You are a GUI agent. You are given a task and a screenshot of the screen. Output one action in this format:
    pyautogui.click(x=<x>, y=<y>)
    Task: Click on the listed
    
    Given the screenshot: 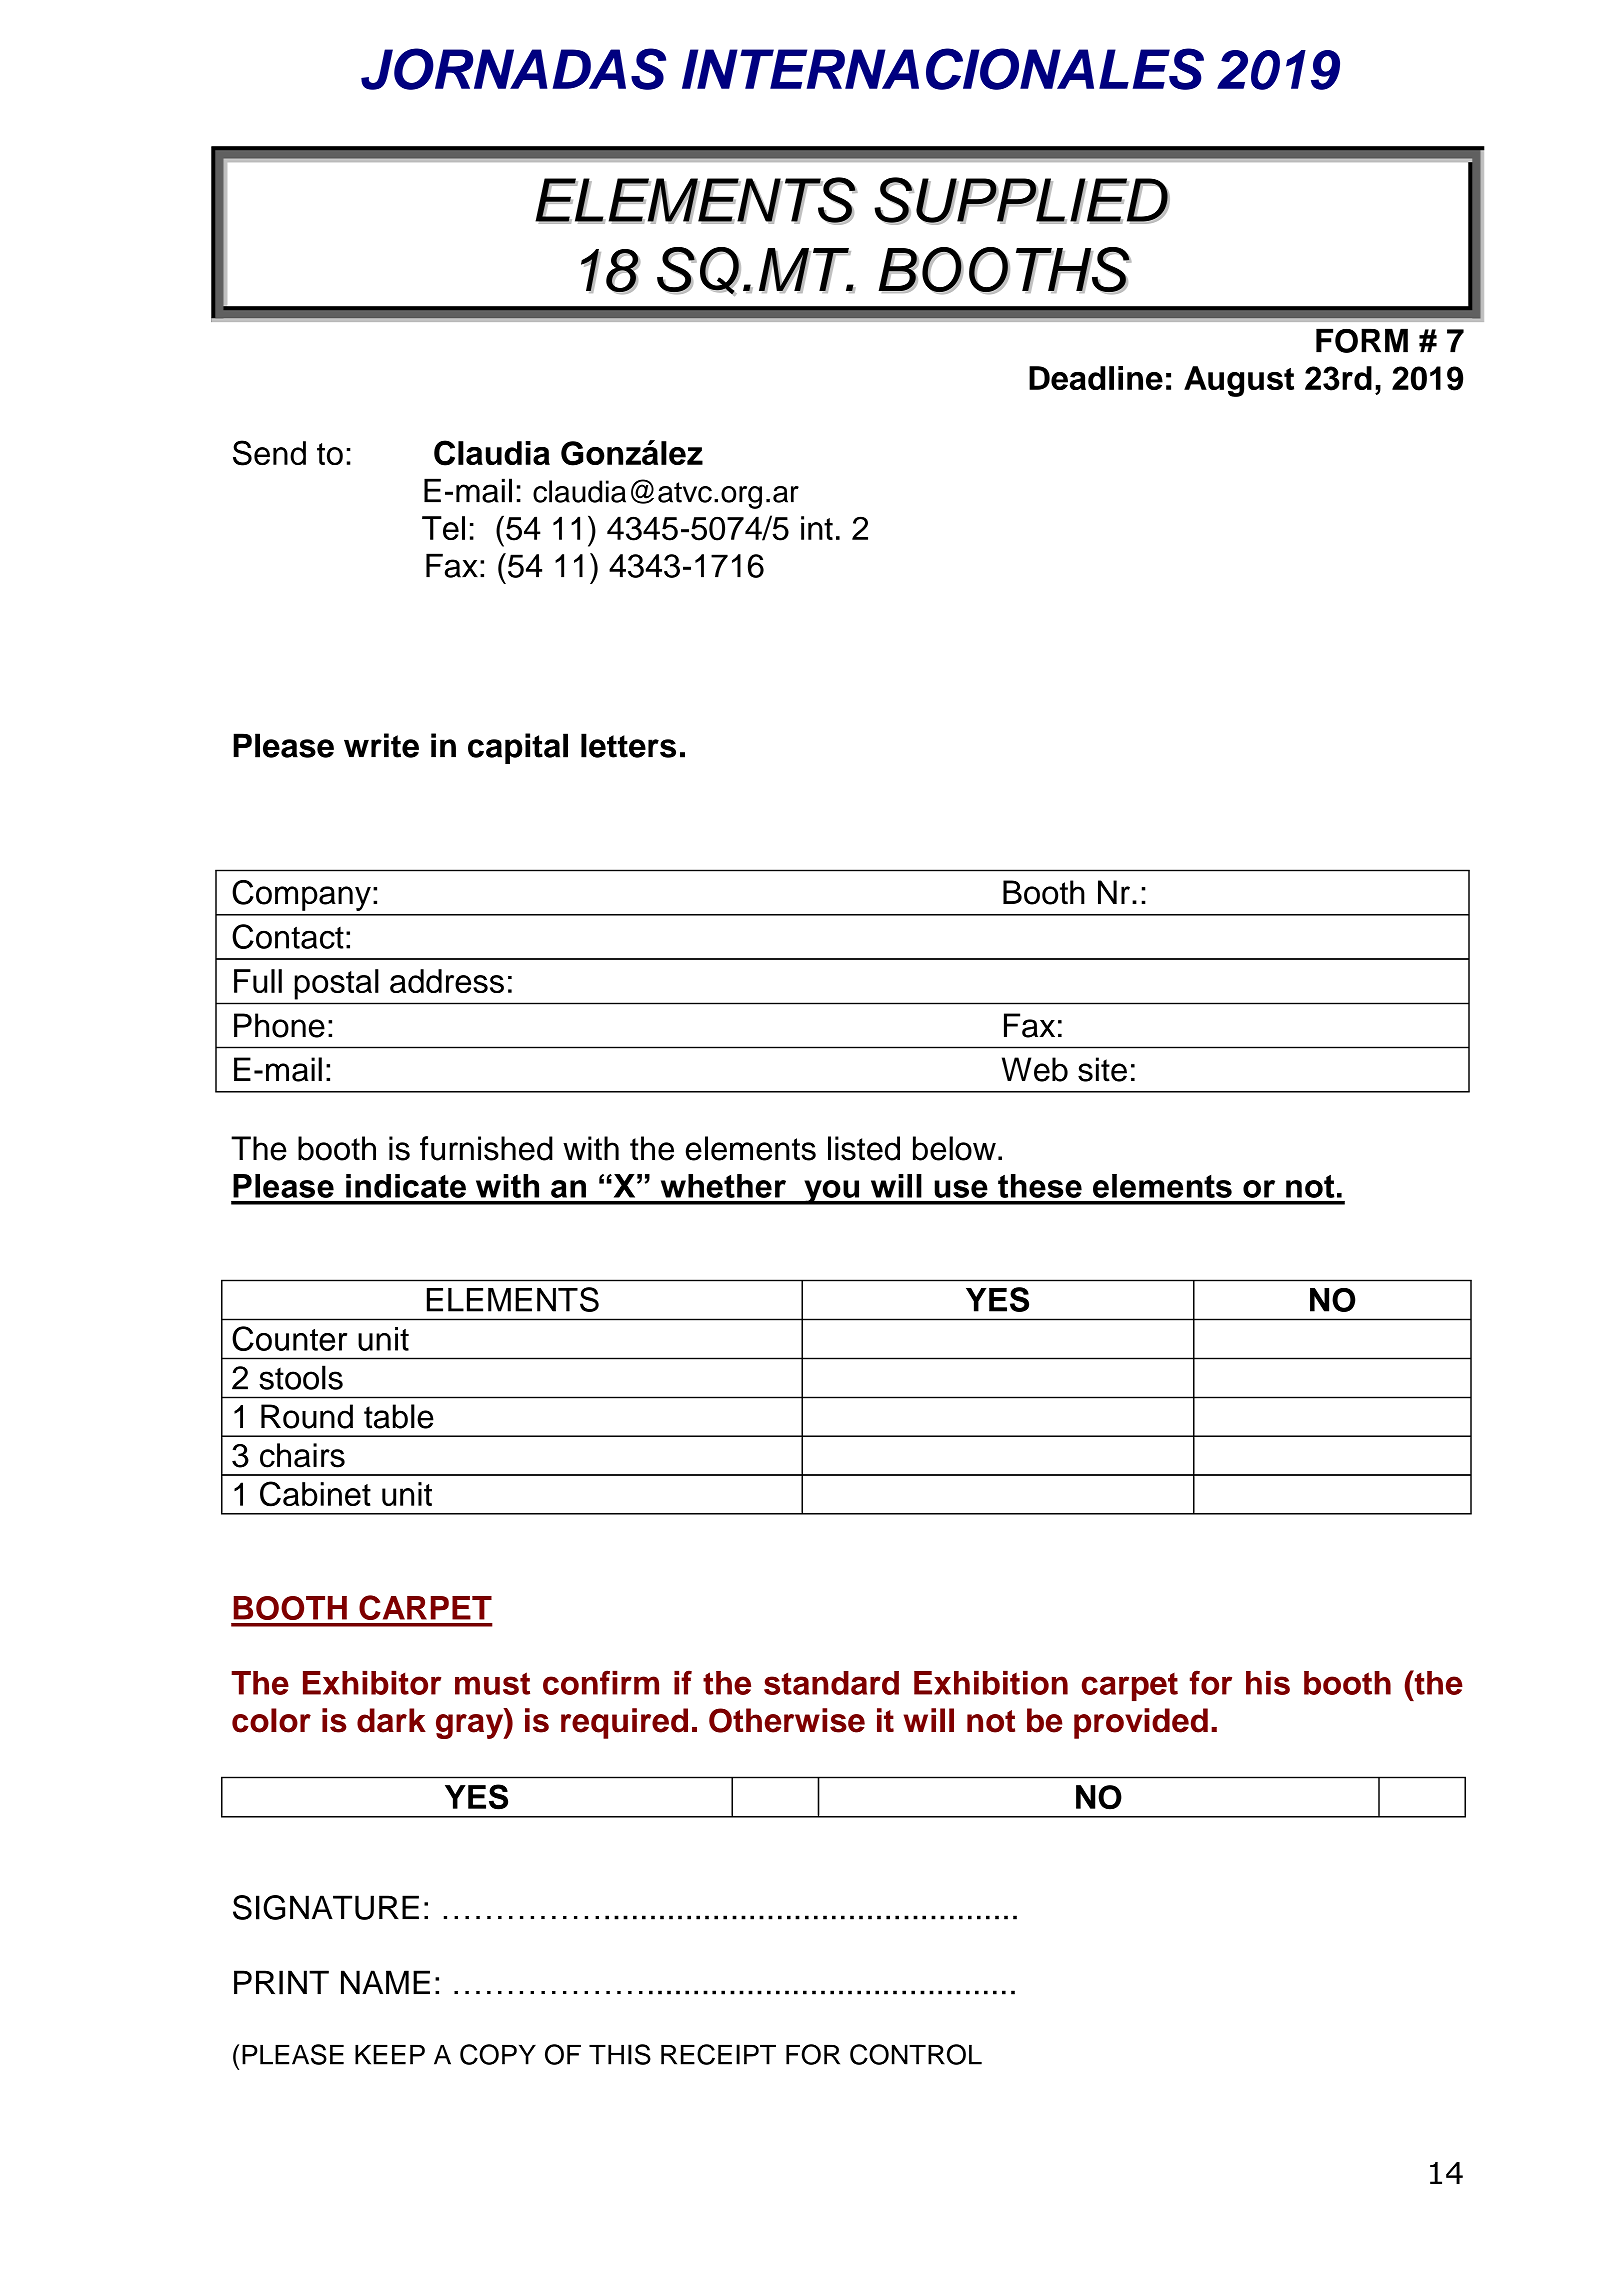 What is the action you would take?
    pyautogui.click(x=864, y=1148)
